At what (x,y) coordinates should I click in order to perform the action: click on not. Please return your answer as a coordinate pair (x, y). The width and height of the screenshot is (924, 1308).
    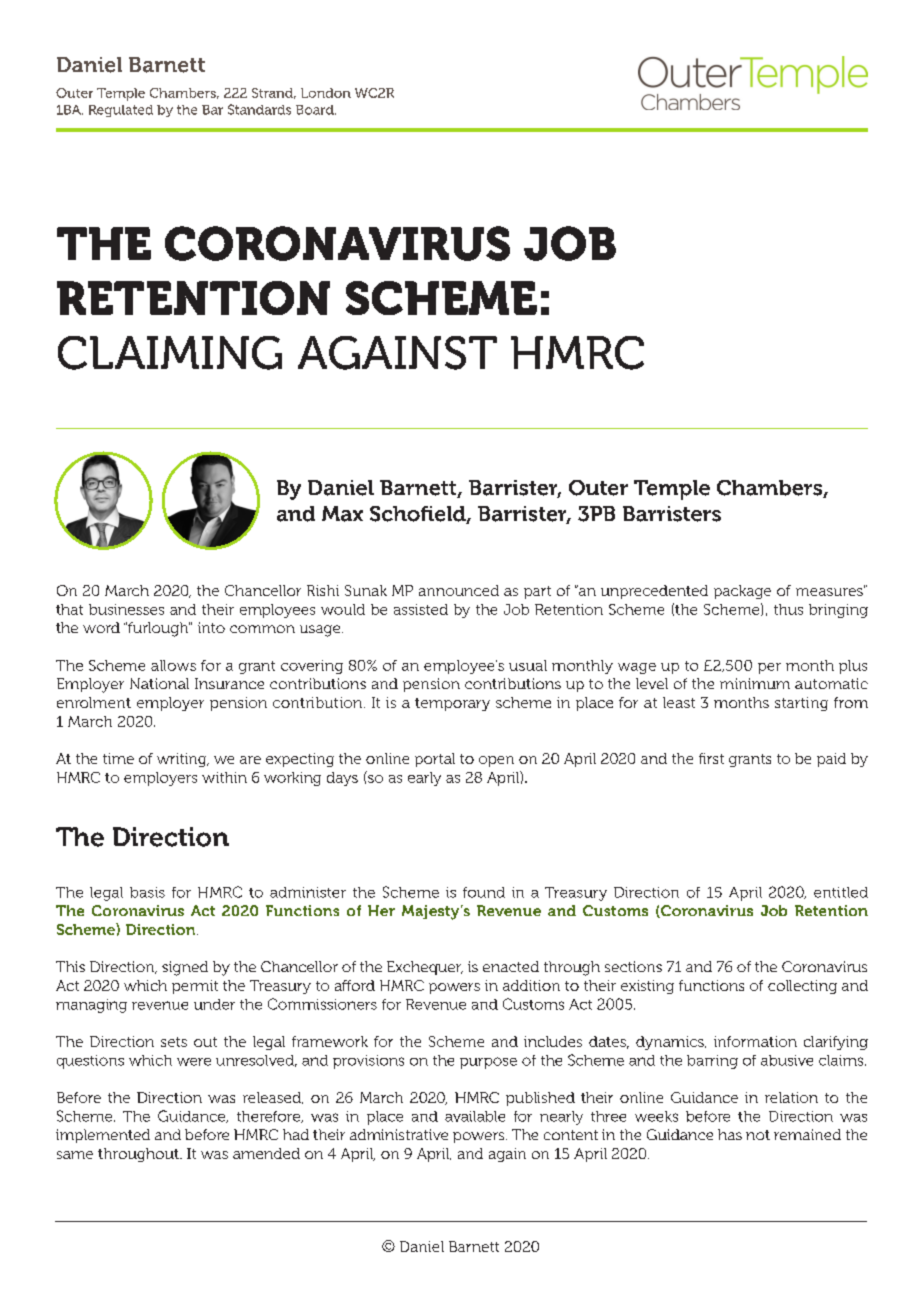
    Looking at the image, I should click on (758, 1135).
